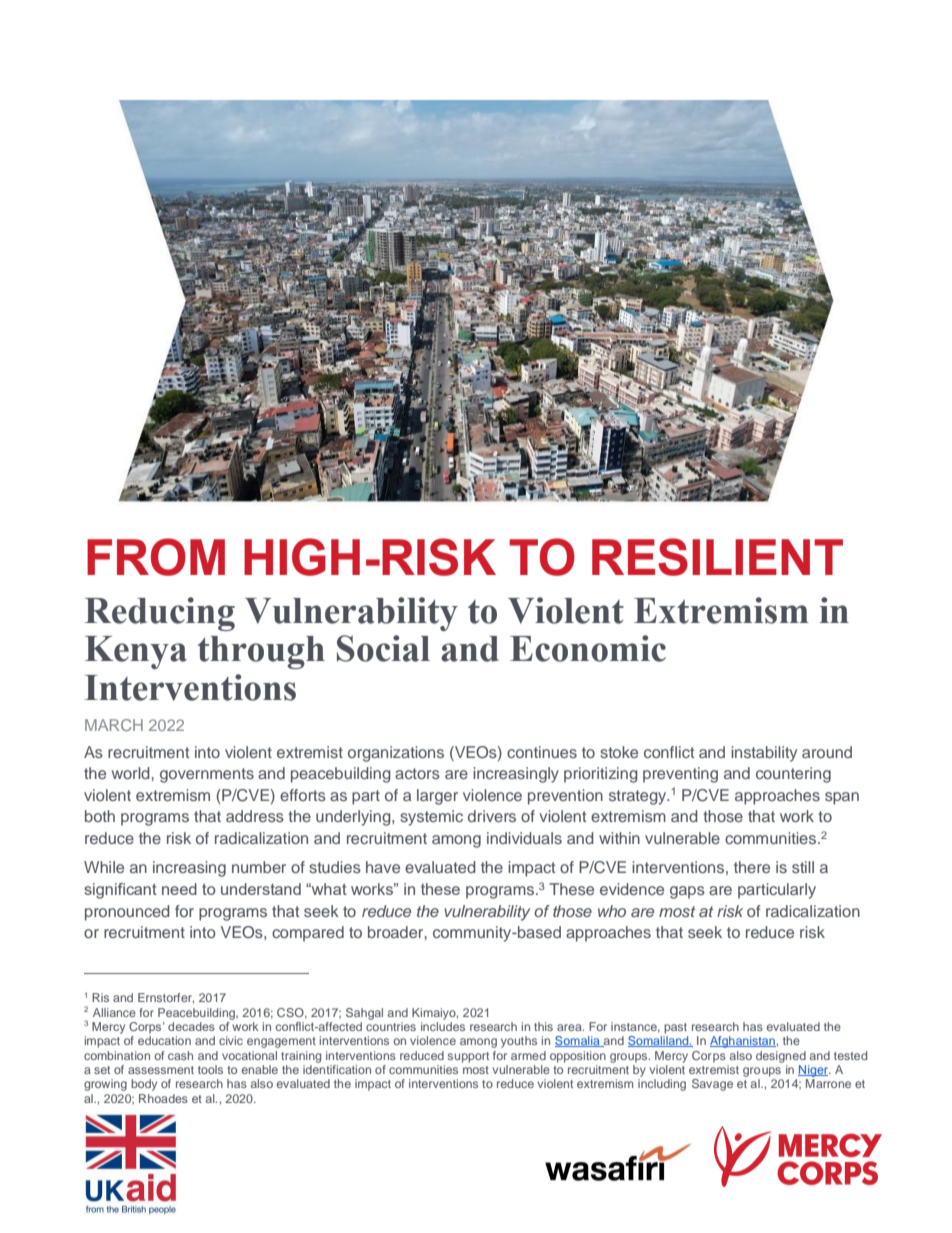  Describe the element at coordinates (717, 557) in the page. I see `RESILIENT` at that location.
